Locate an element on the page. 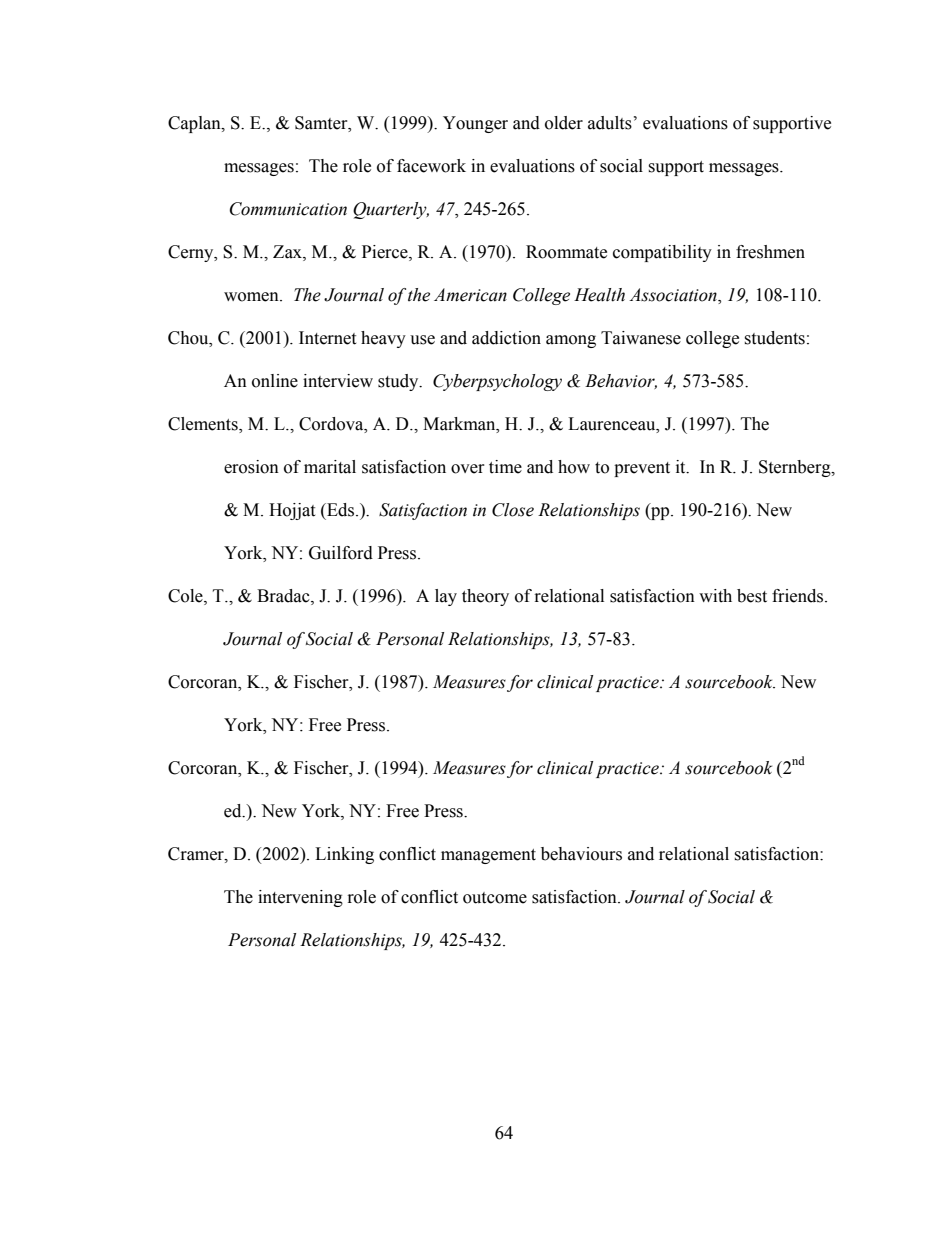  adults is located at coordinates (610, 123).
